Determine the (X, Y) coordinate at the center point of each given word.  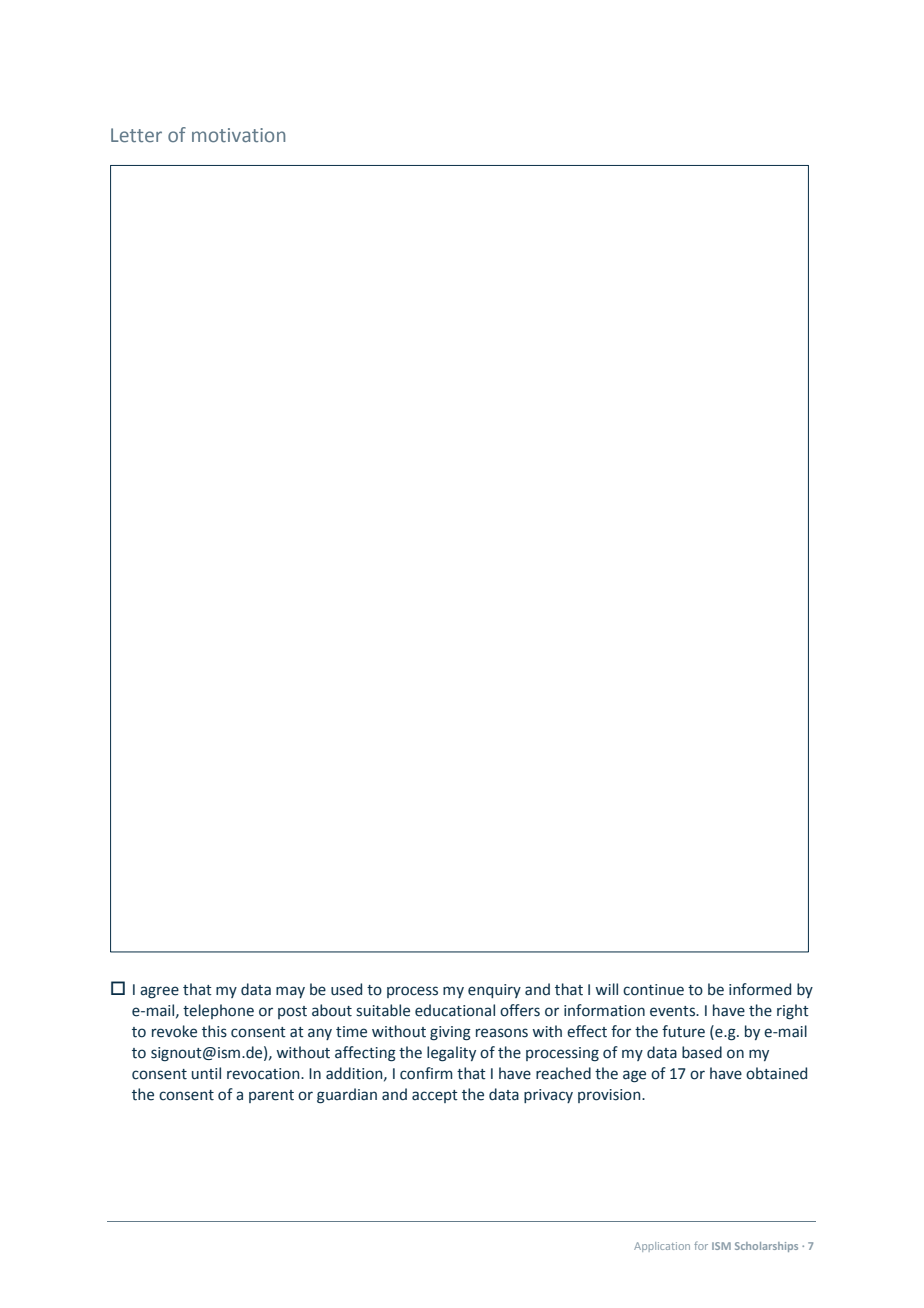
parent (271, 1096)
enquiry (494, 991)
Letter (136, 135)
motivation (238, 135)
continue (653, 990)
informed (760, 989)
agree (159, 992)
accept (435, 1096)
